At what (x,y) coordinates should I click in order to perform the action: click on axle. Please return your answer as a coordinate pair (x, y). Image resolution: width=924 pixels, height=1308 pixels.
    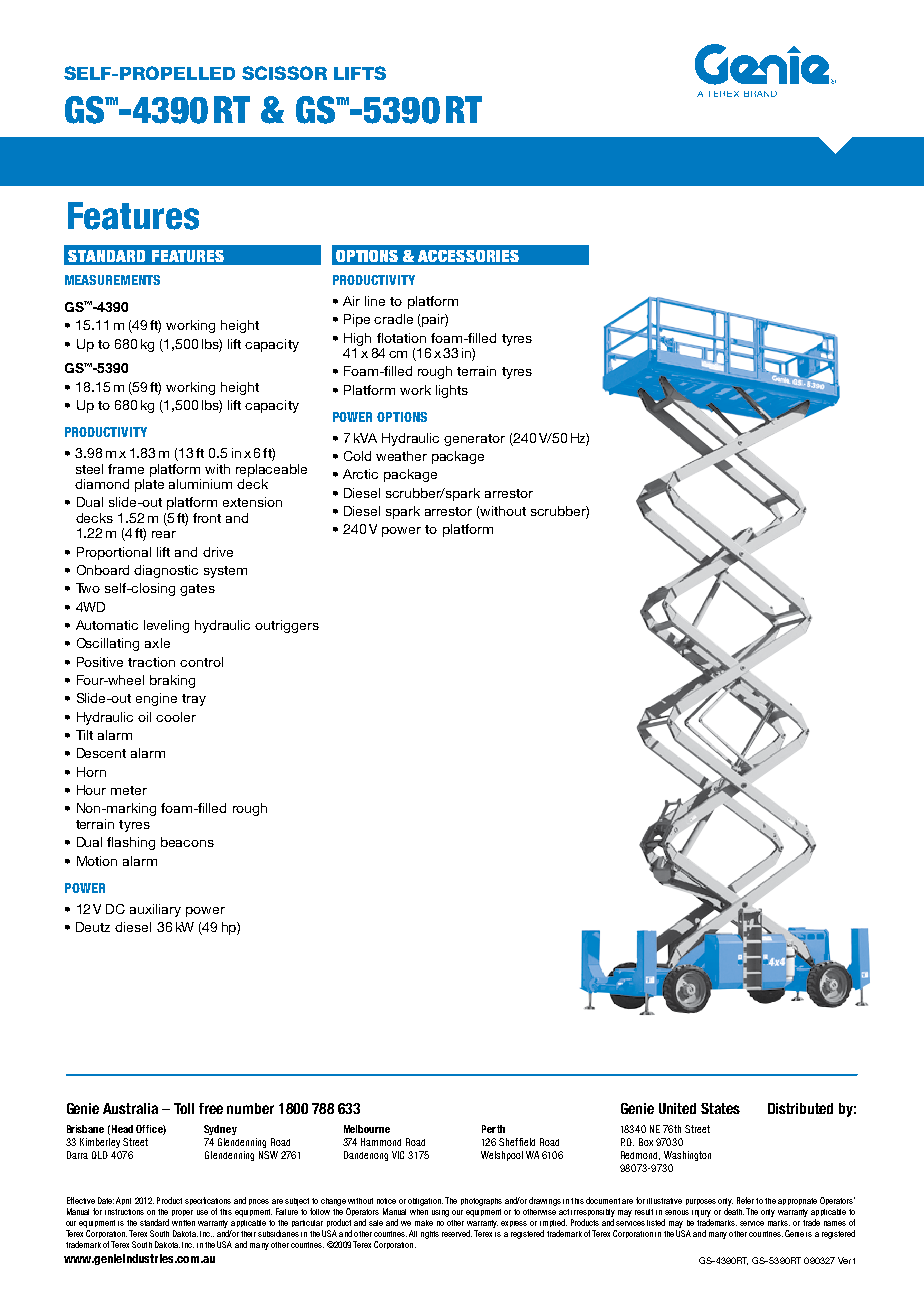
    Looking at the image, I should click on (157, 643).
